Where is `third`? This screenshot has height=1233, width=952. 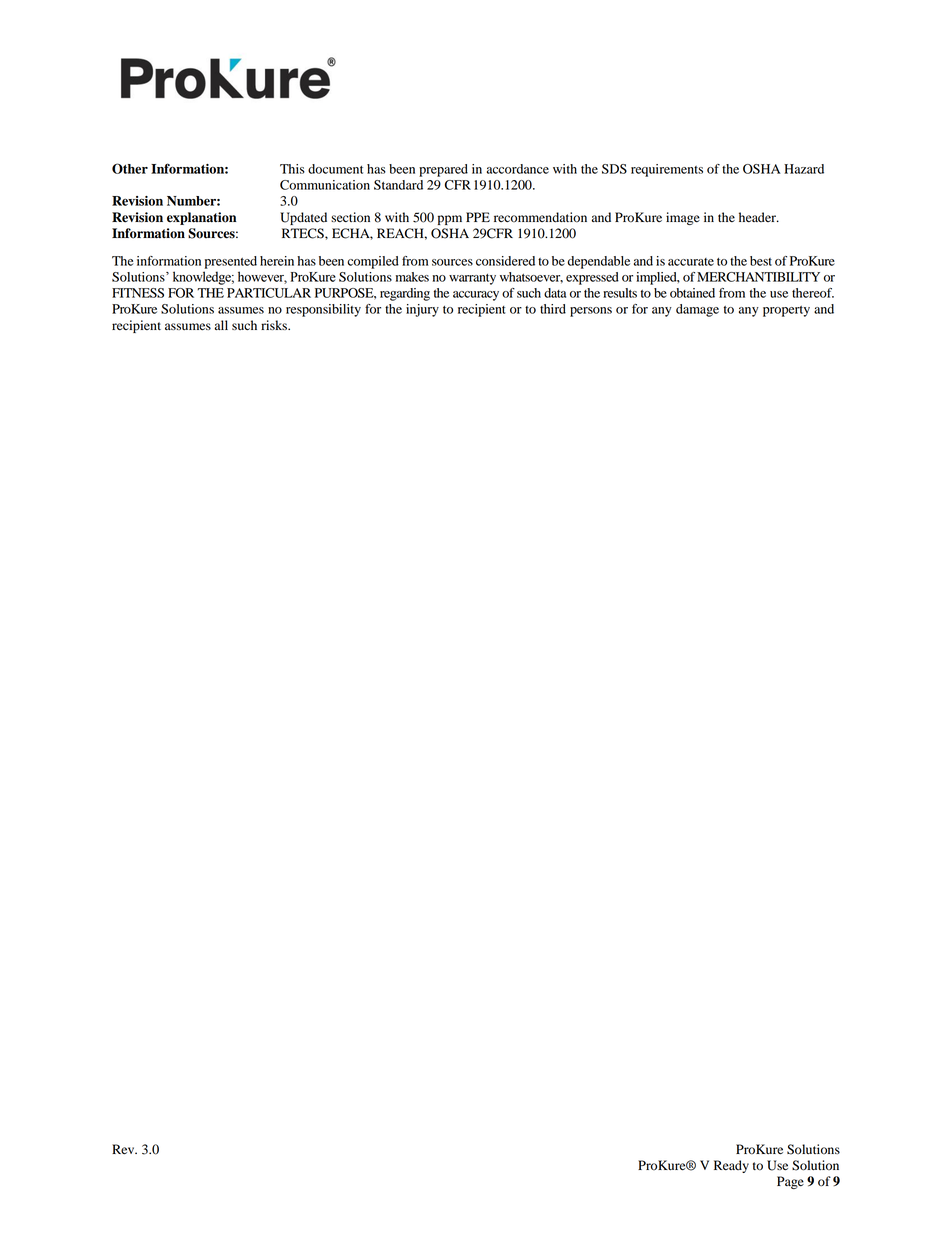
third is located at coordinates (553, 309).
